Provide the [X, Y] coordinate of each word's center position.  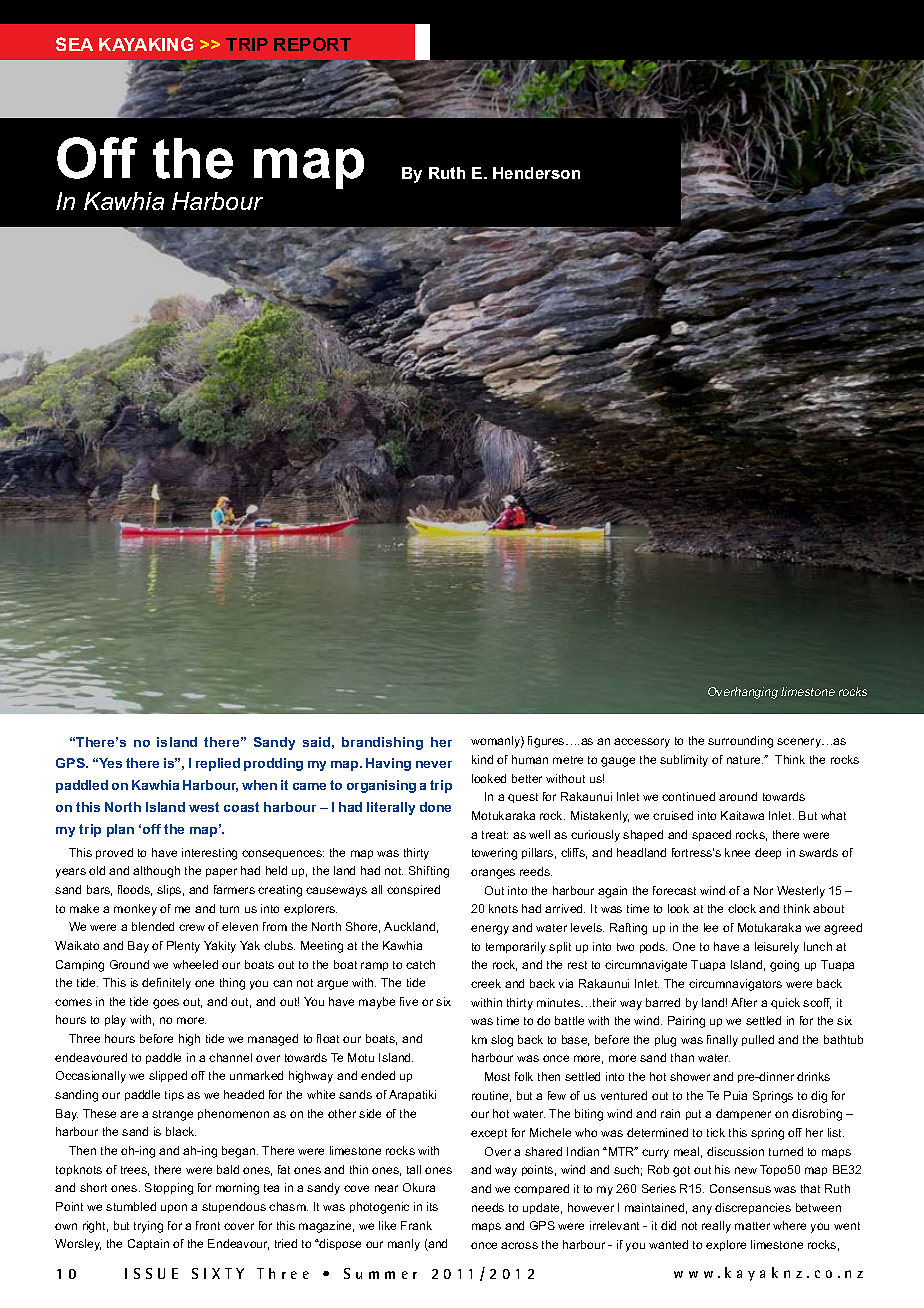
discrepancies [753, 1208]
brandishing [382, 743]
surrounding [740, 742]
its [432, 1206]
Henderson [536, 173]
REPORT [312, 44]
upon [174, 1208]
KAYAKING [146, 44]
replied [218, 764]
